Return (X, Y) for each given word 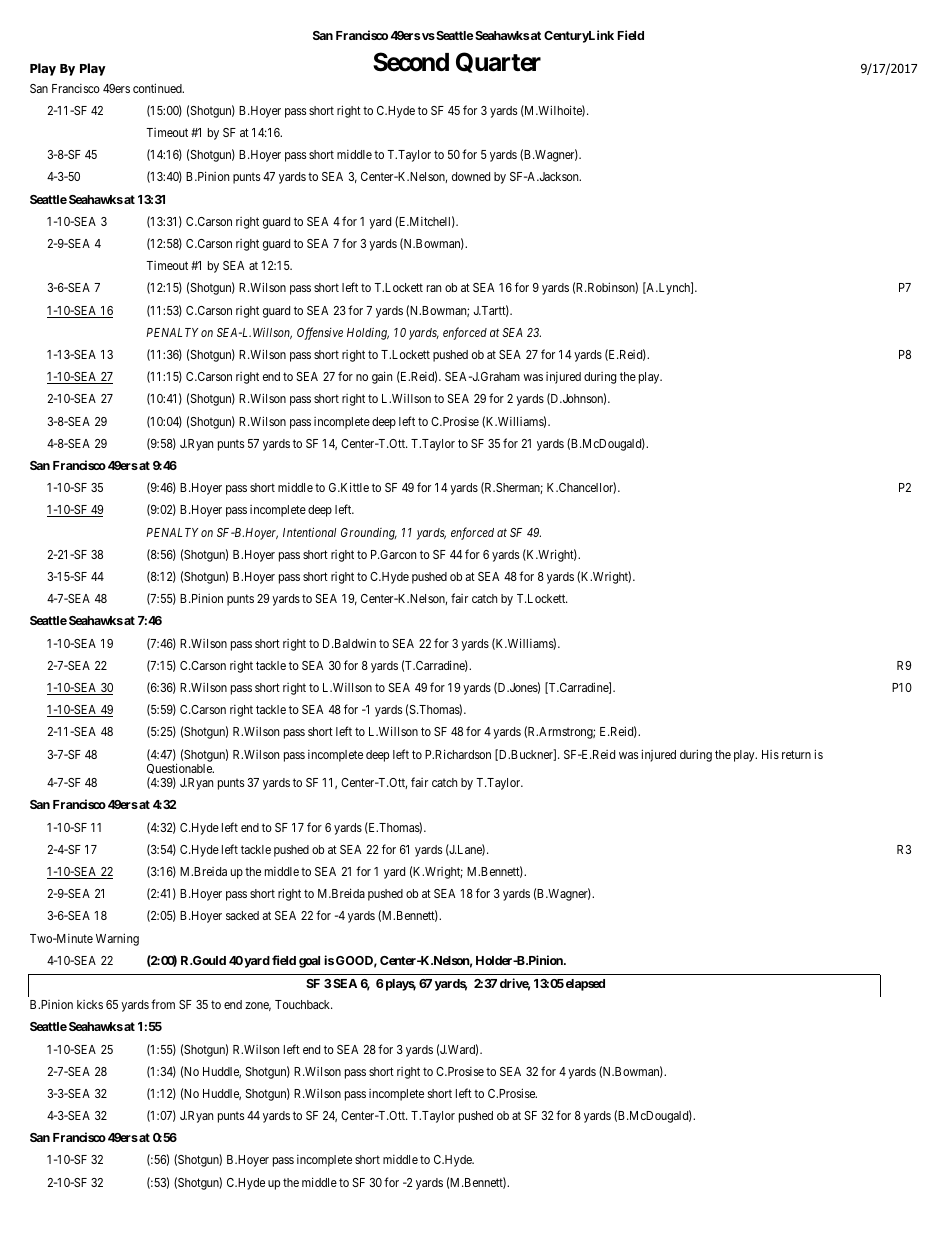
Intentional (309, 532)
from (163, 1004)
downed (471, 176)
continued (158, 88)
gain (382, 377)
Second (411, 62)
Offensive (320, 333)
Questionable (180, 770)
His (770, 754)
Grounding (369, 534)
